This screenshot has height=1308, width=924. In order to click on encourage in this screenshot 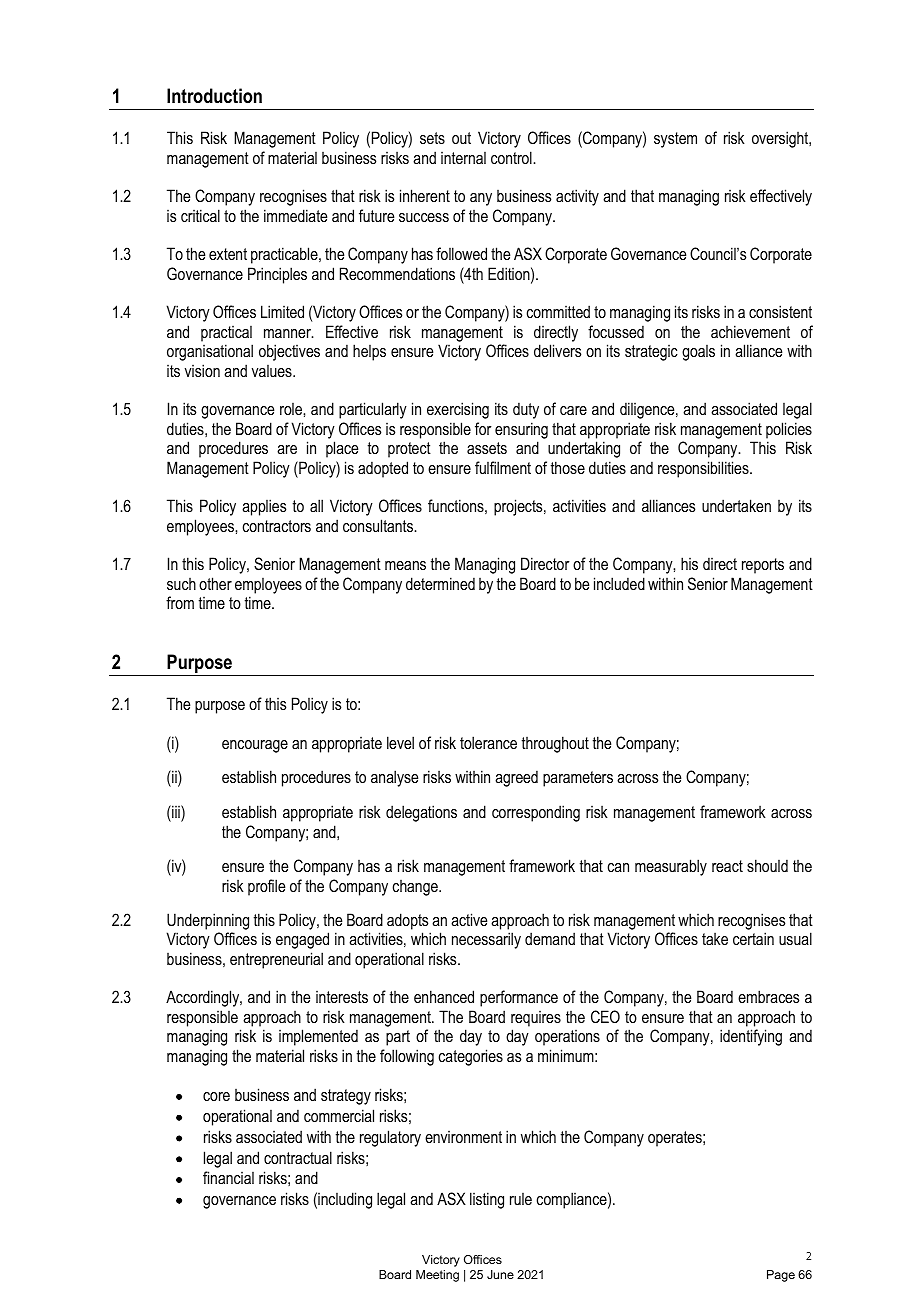, I will do `click(255, 746)`.
